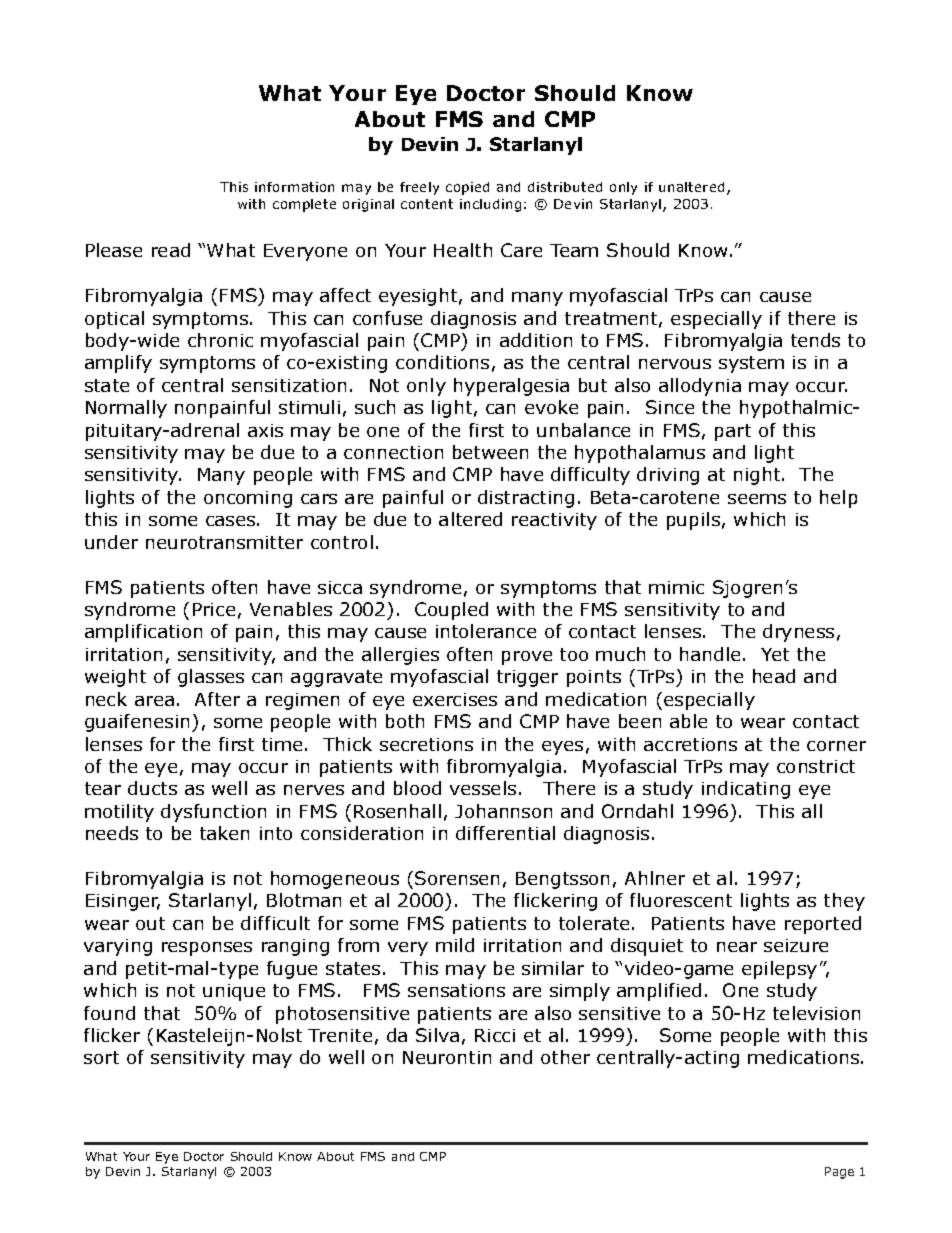 This page has width=952, height=1233. Describe the element at coordinates (574, 250) in the page. I see `Team` at that location.
